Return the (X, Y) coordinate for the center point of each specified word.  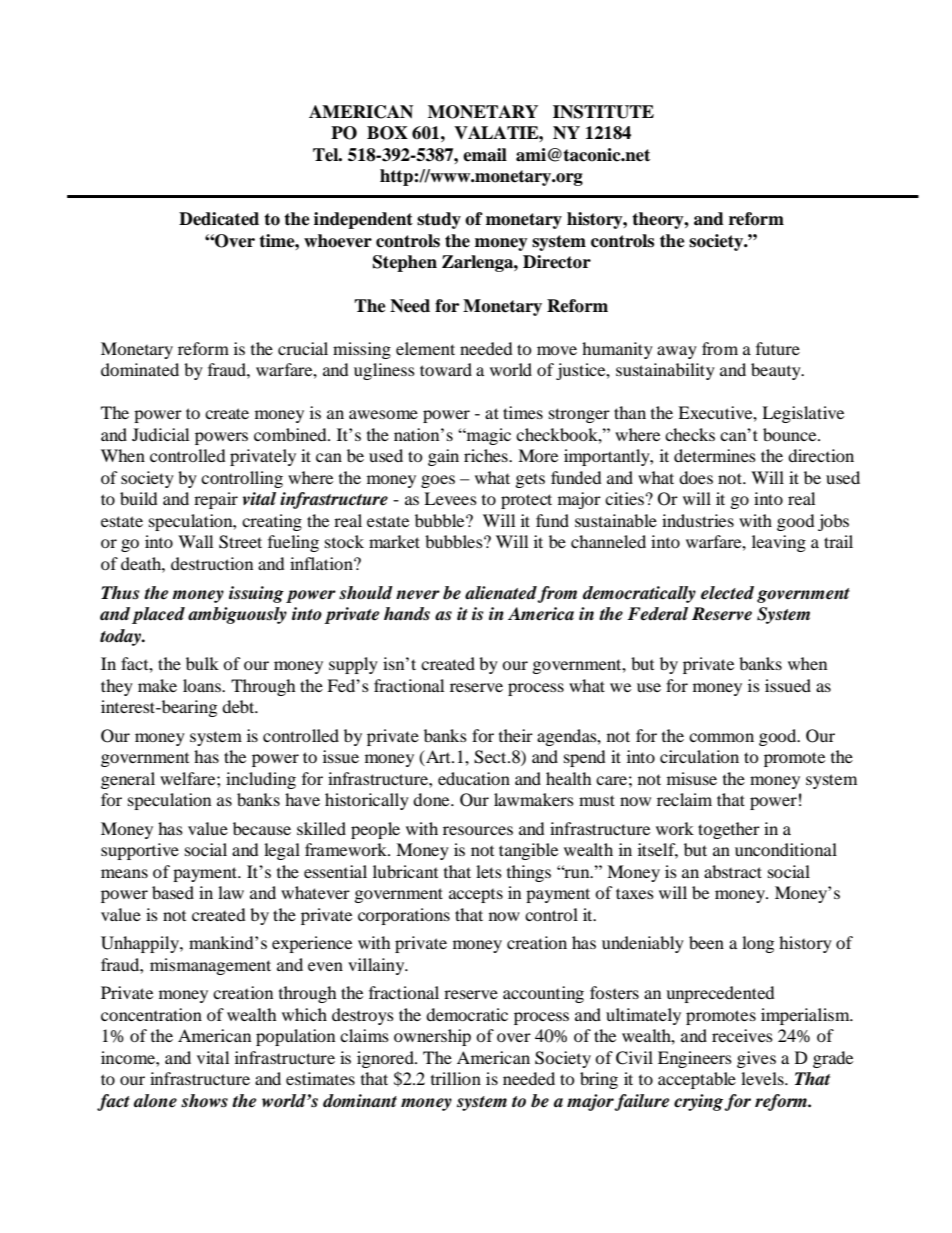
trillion (456, 1078)
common (721, 737)
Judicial (160, 434)
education (474, 778)
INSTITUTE (603, 112)
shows (204, 1101)
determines (715, 455)
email (485, 155)
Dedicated (219, 219)
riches (487, 455)
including (261, 780)
